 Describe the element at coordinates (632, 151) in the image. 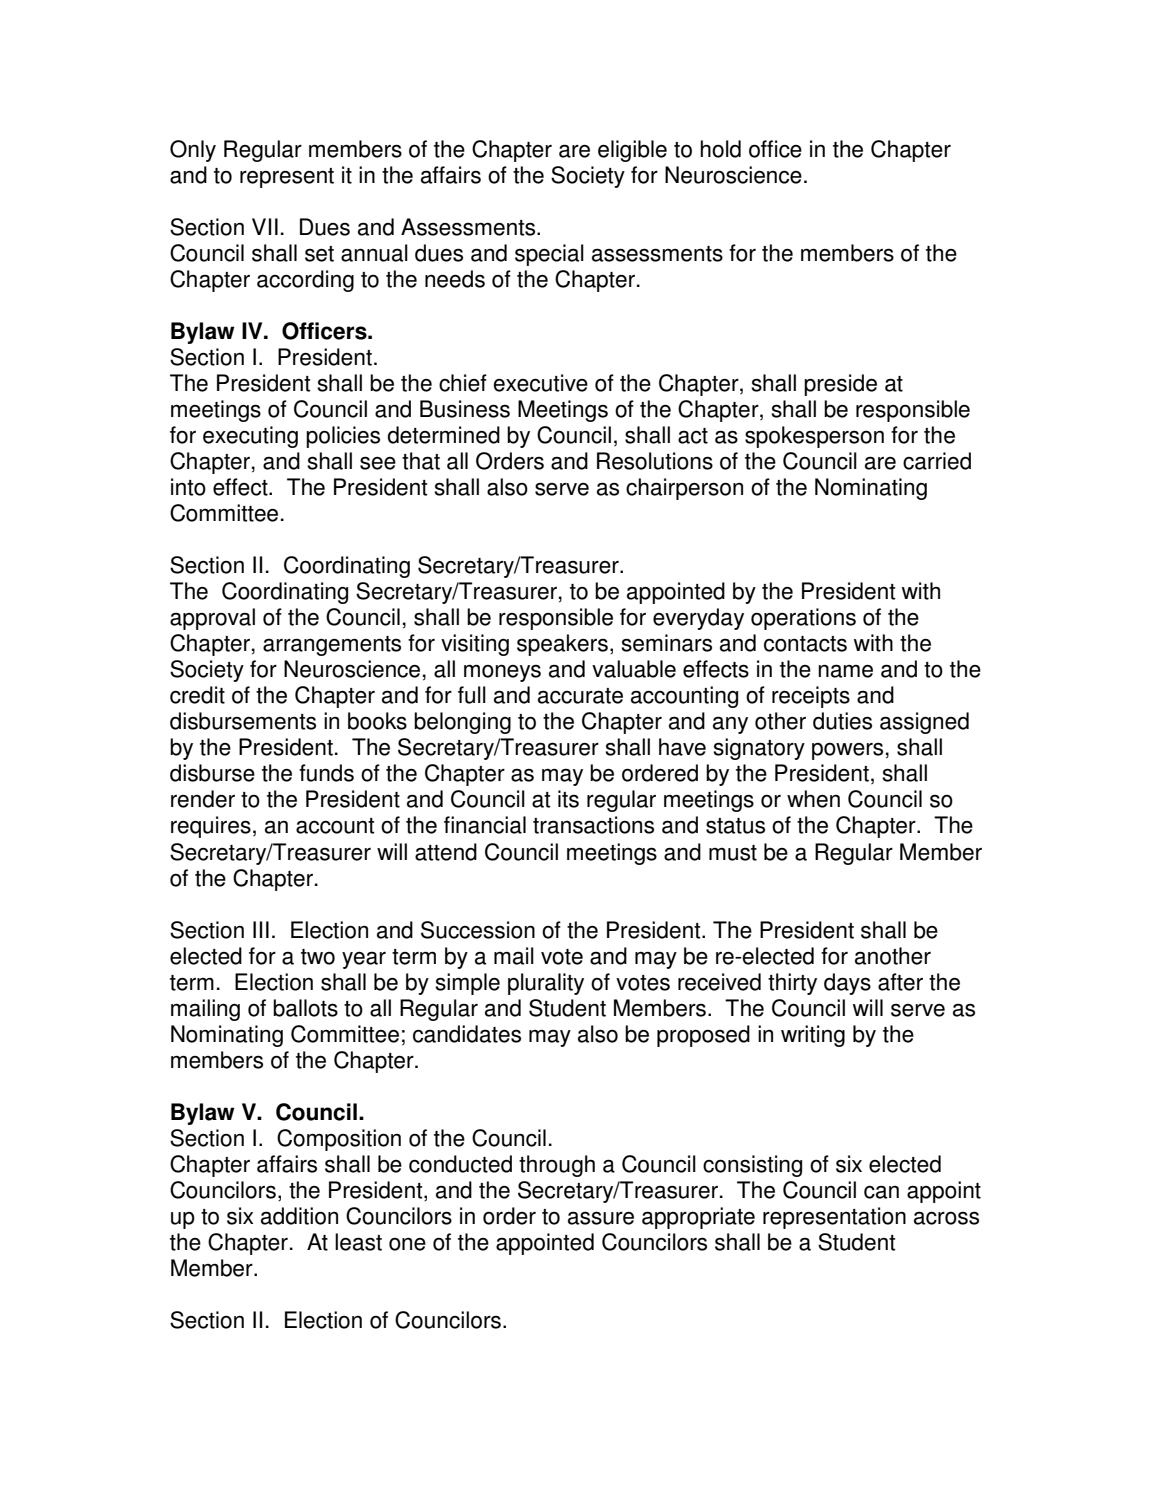

I see `eligible` at that location.
